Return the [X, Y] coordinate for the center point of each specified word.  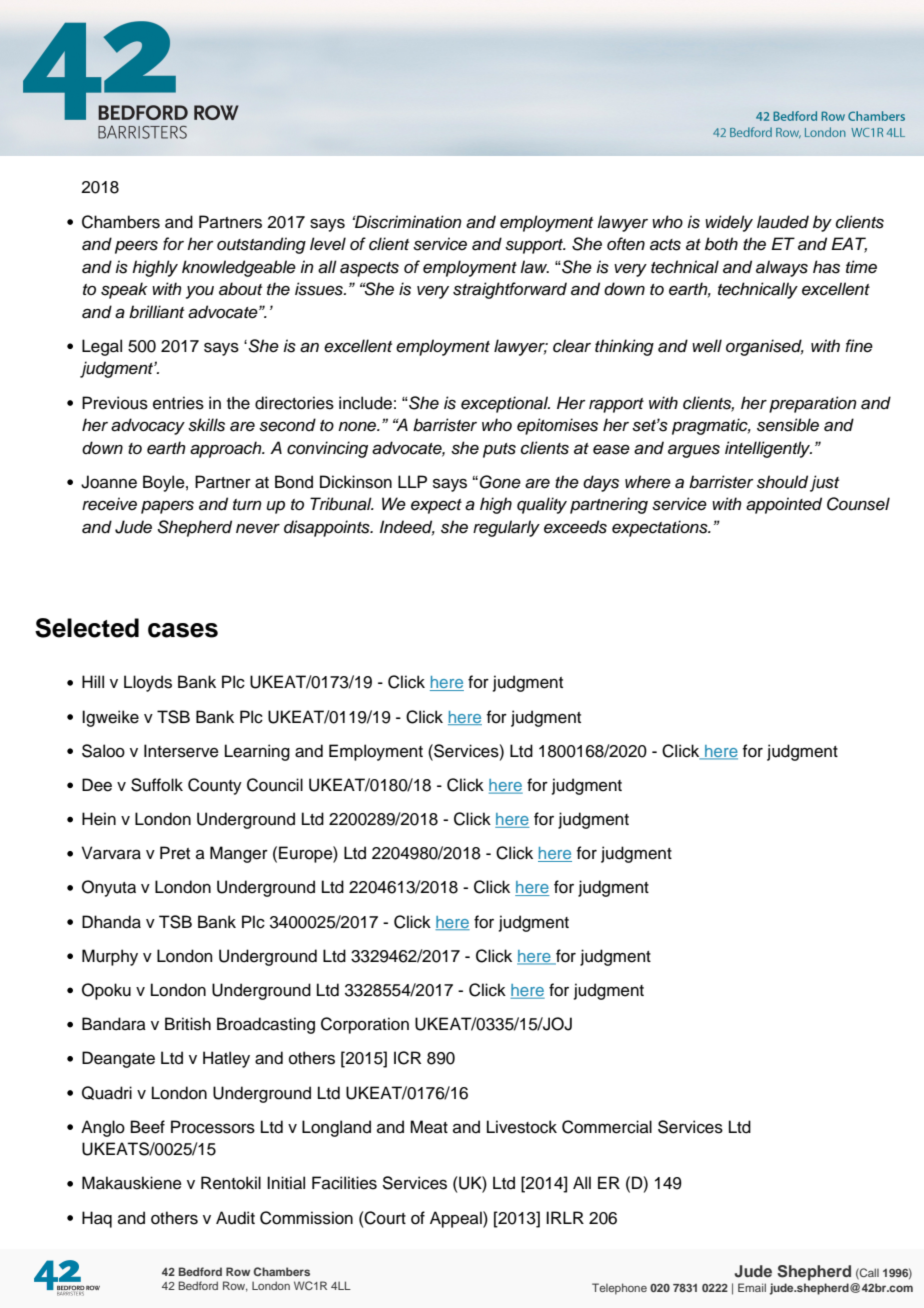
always [782, 268]
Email [752, 1287]
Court [384, 1218]
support [535, 246]
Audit [235, 1218]
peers [136, 247]
